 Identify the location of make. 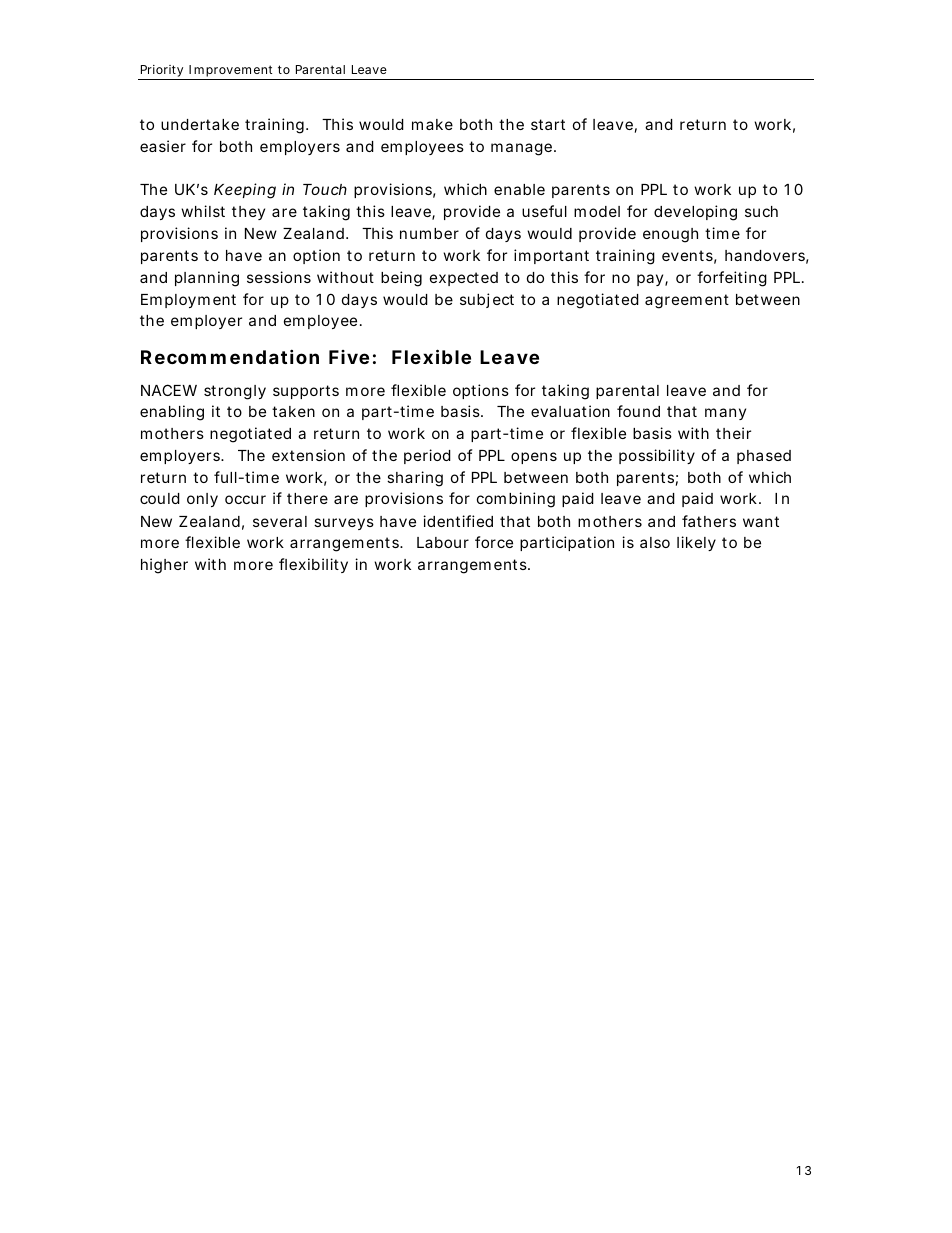
(432, 124).
